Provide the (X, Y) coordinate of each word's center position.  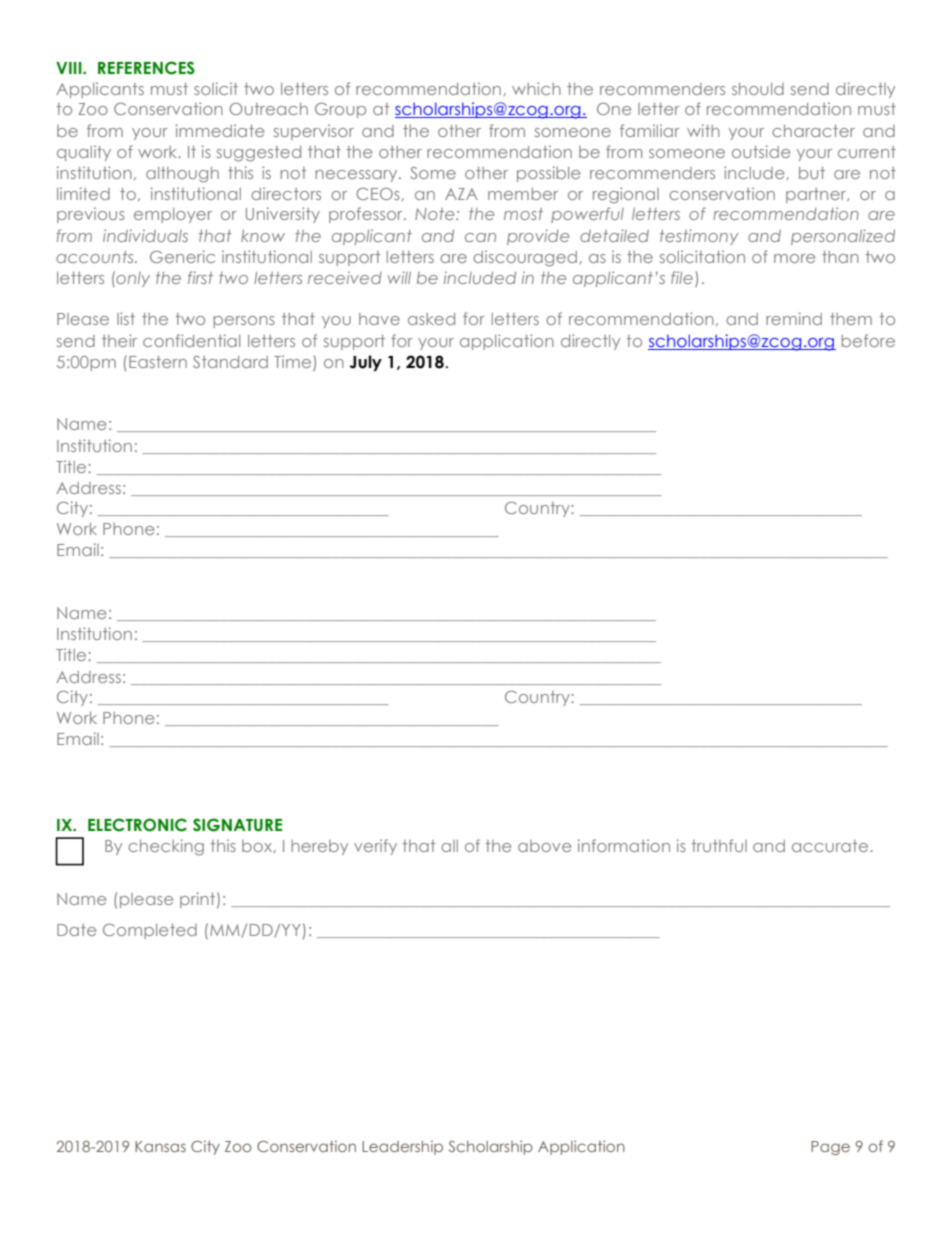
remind (794, 318)
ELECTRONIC (137, 825)
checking (166, 847)
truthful (719, 845)
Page (830, 1148)
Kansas (160, 1146)
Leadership (402, 1147)
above (544, 846)
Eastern (158, 362)
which (536, 88)
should (758, 89)
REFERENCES (146, 68)
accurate (831, 846)
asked (431, 319)
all (449, 846)
